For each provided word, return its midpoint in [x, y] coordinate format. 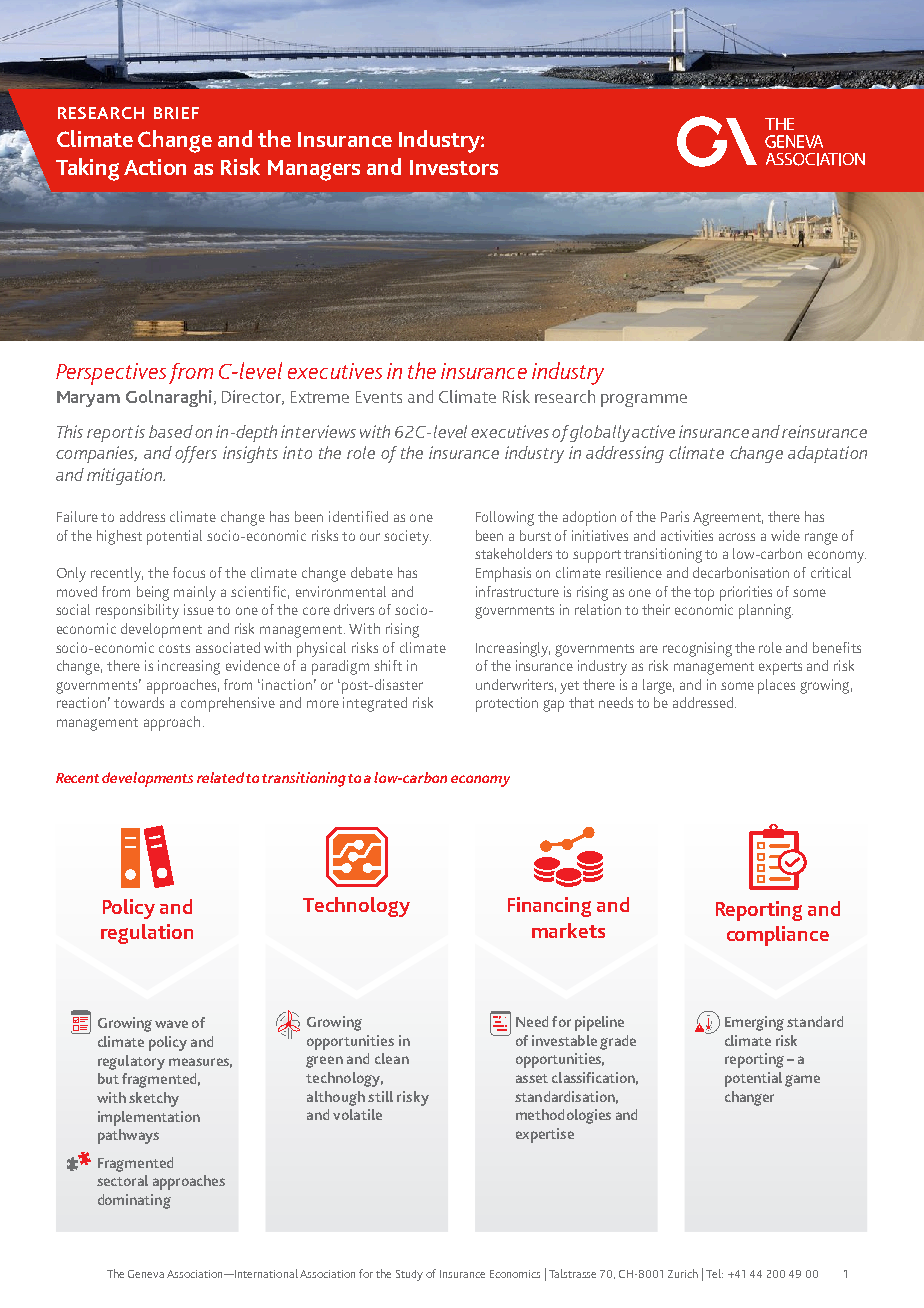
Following [505, 518]
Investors [454, 167]
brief [176, 113]
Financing [549, 907]
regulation [147, 934]
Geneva [146, 1274]
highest [119, 537]
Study [409, 1275]
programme [644, 400]
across [737, 537]
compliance [778, 936]
